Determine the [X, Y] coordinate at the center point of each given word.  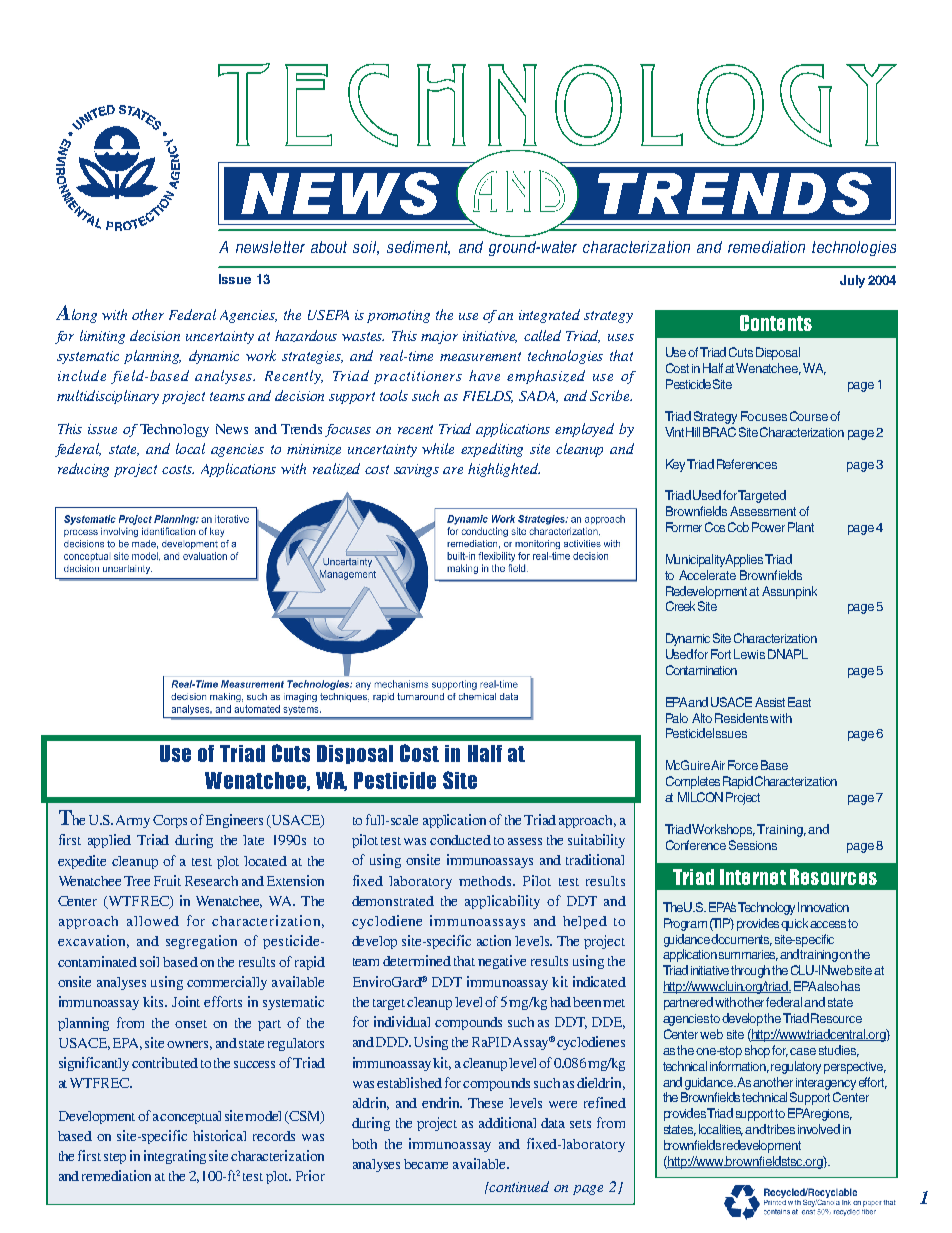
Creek [680, 606]
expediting [492, 450]
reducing [83, 470]
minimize [314, 449]
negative [502, 962]
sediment [418, 248]
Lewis [749, 654]
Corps [170, 821]
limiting [102, 337]
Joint [186, 1001]
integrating [175, 1157]
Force [743, 765]
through [750, 971]
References [747, 464]
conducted [460, 840]
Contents [776, 323]
